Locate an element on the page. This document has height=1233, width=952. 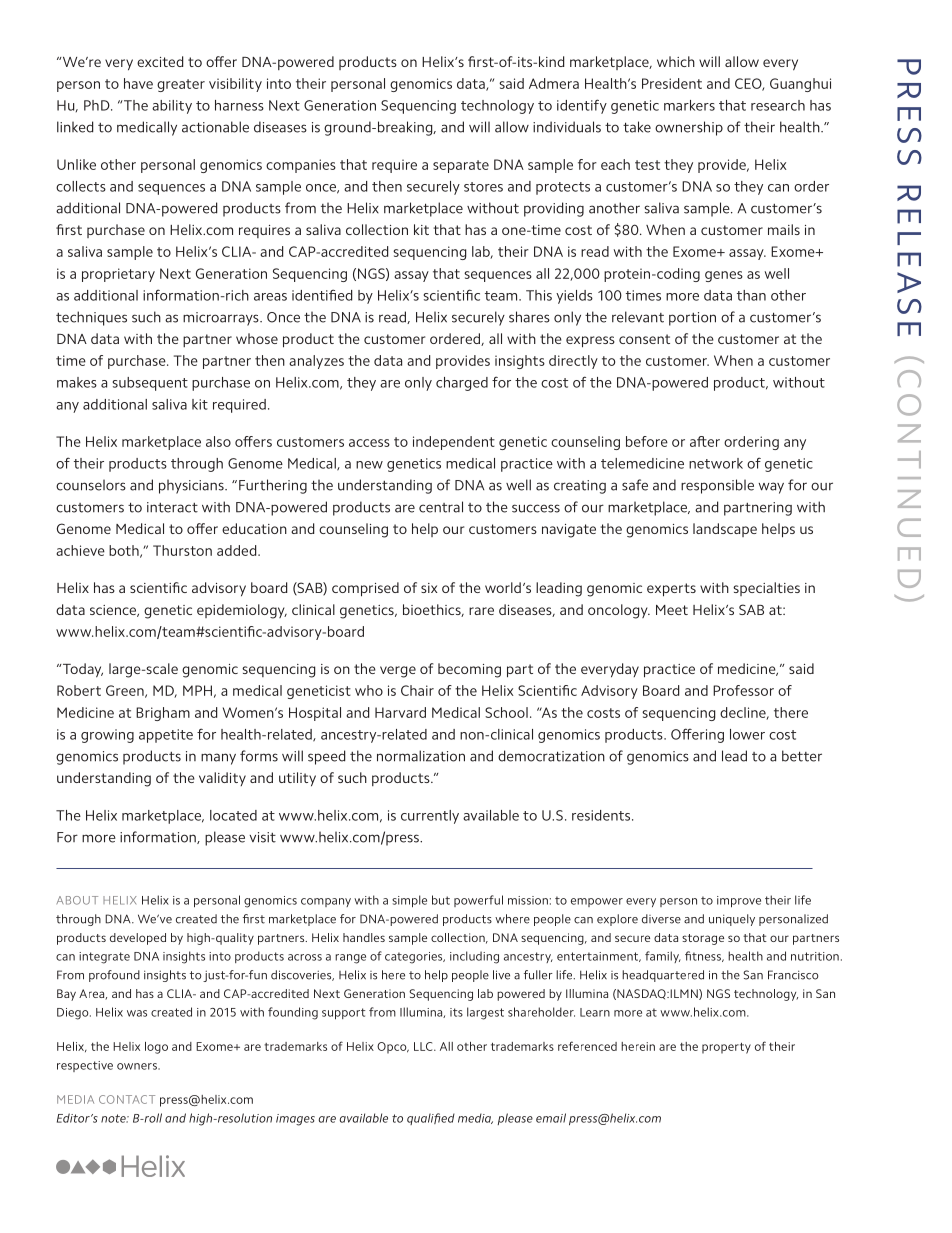
have is located at coordinates (138, 83).
